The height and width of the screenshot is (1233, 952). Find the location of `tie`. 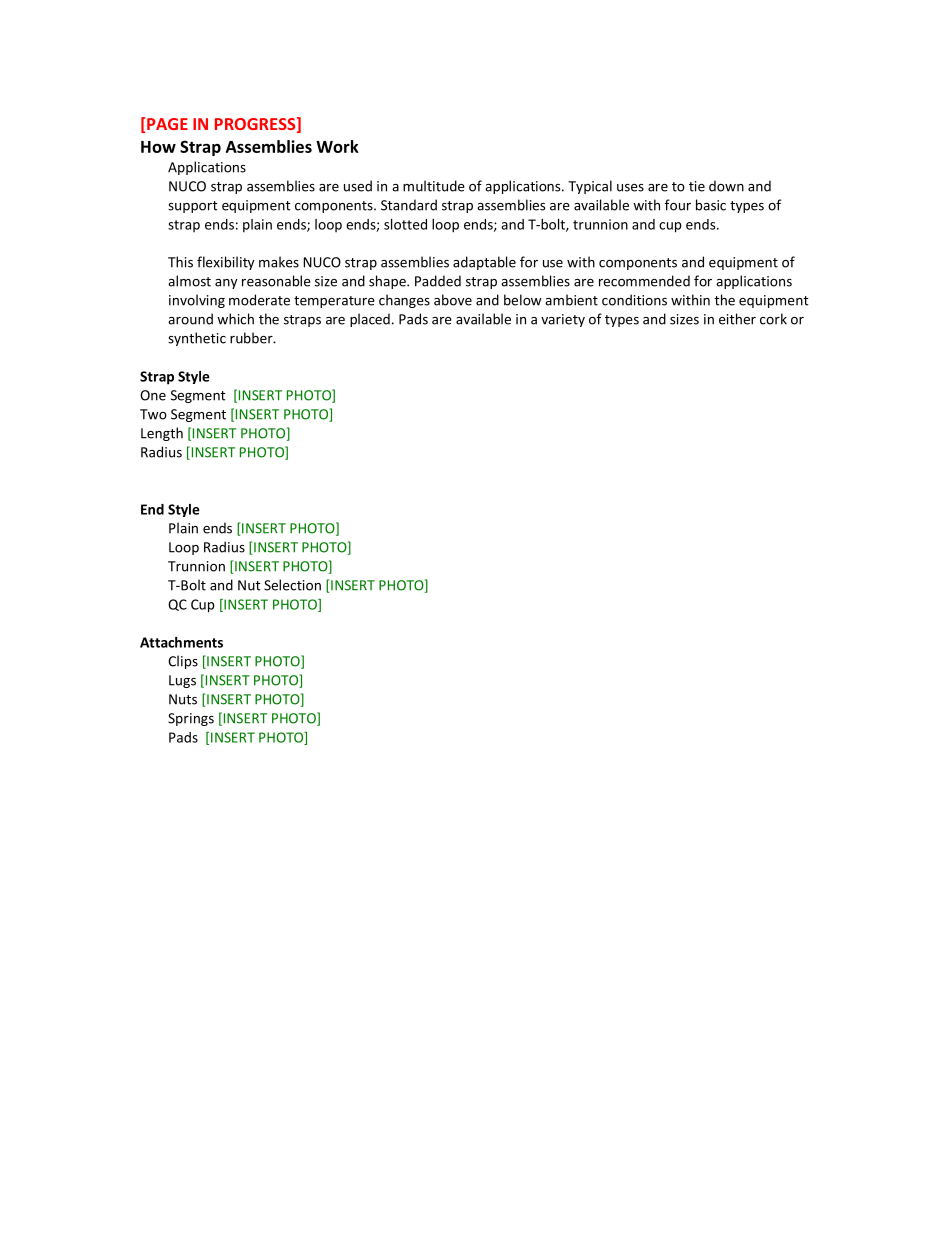

tie is located at coordinates (697, 186).
